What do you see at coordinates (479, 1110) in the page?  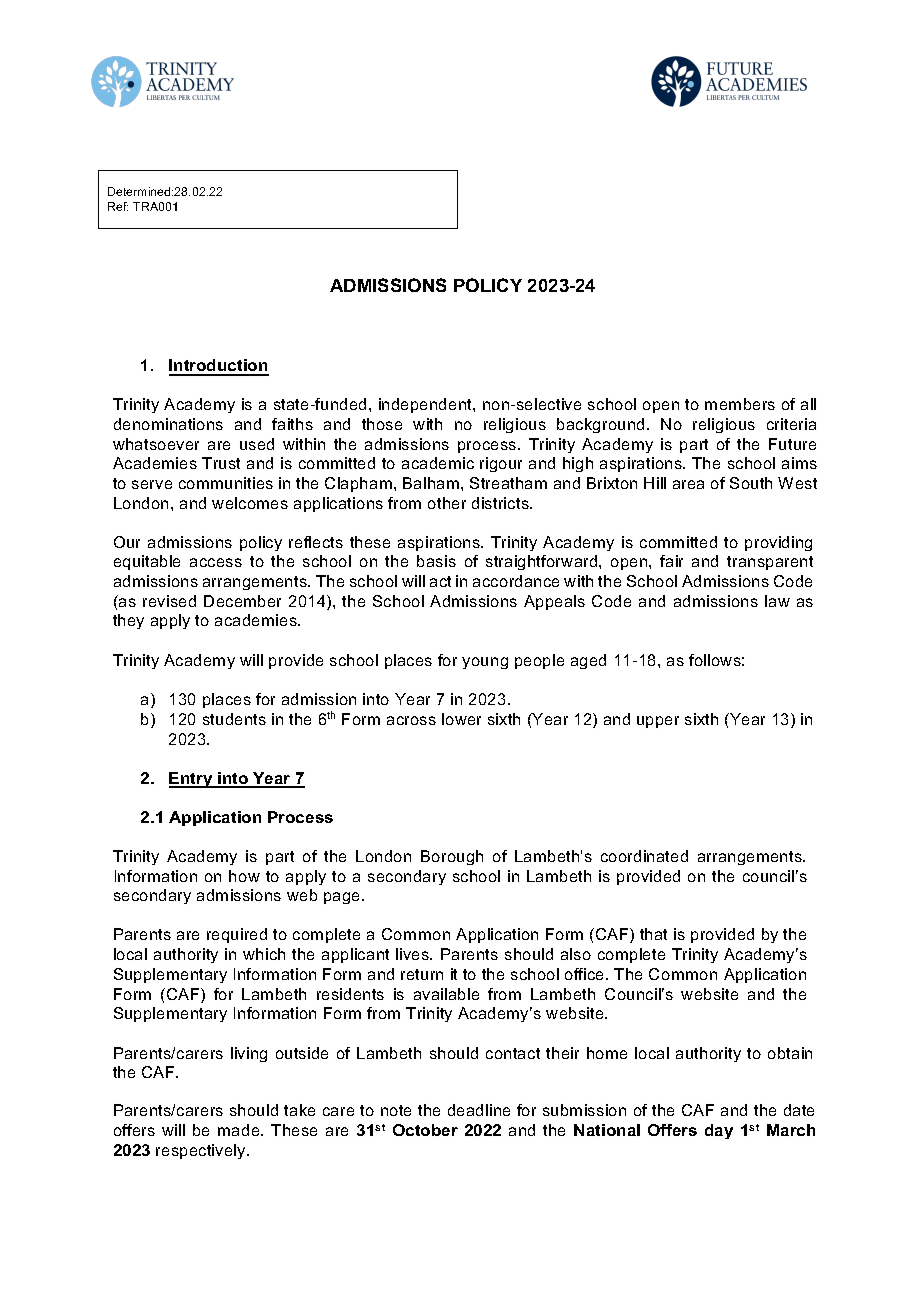 I see `deadline` at bounding box center [479, 1110].
